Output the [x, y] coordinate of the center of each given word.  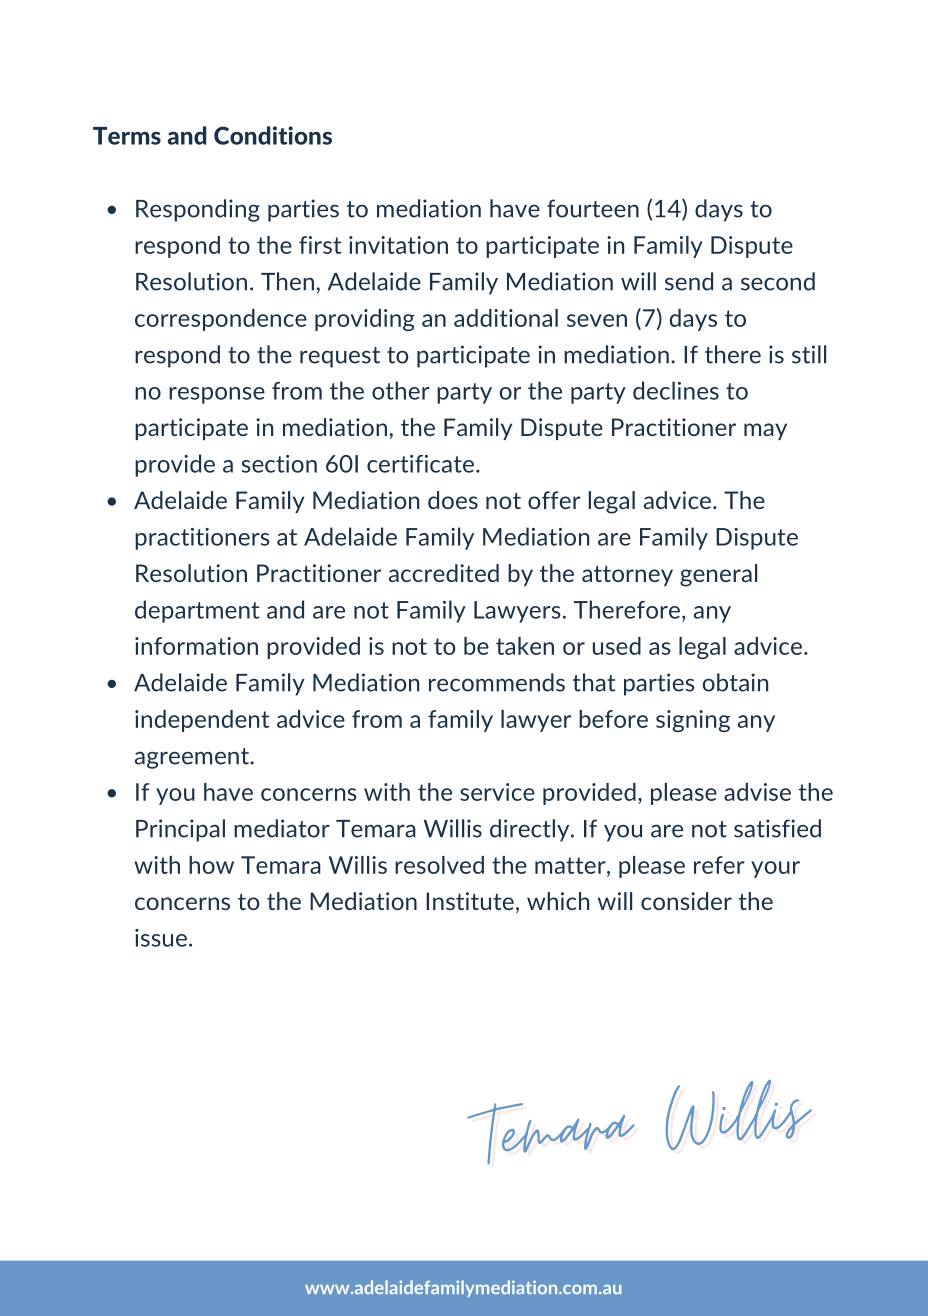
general [718, 575]
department [197, 611]
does [453, 500]
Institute [470, 901]
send [689, 281]
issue [161, 938]
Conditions [273, 135]
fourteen [593, 208]
